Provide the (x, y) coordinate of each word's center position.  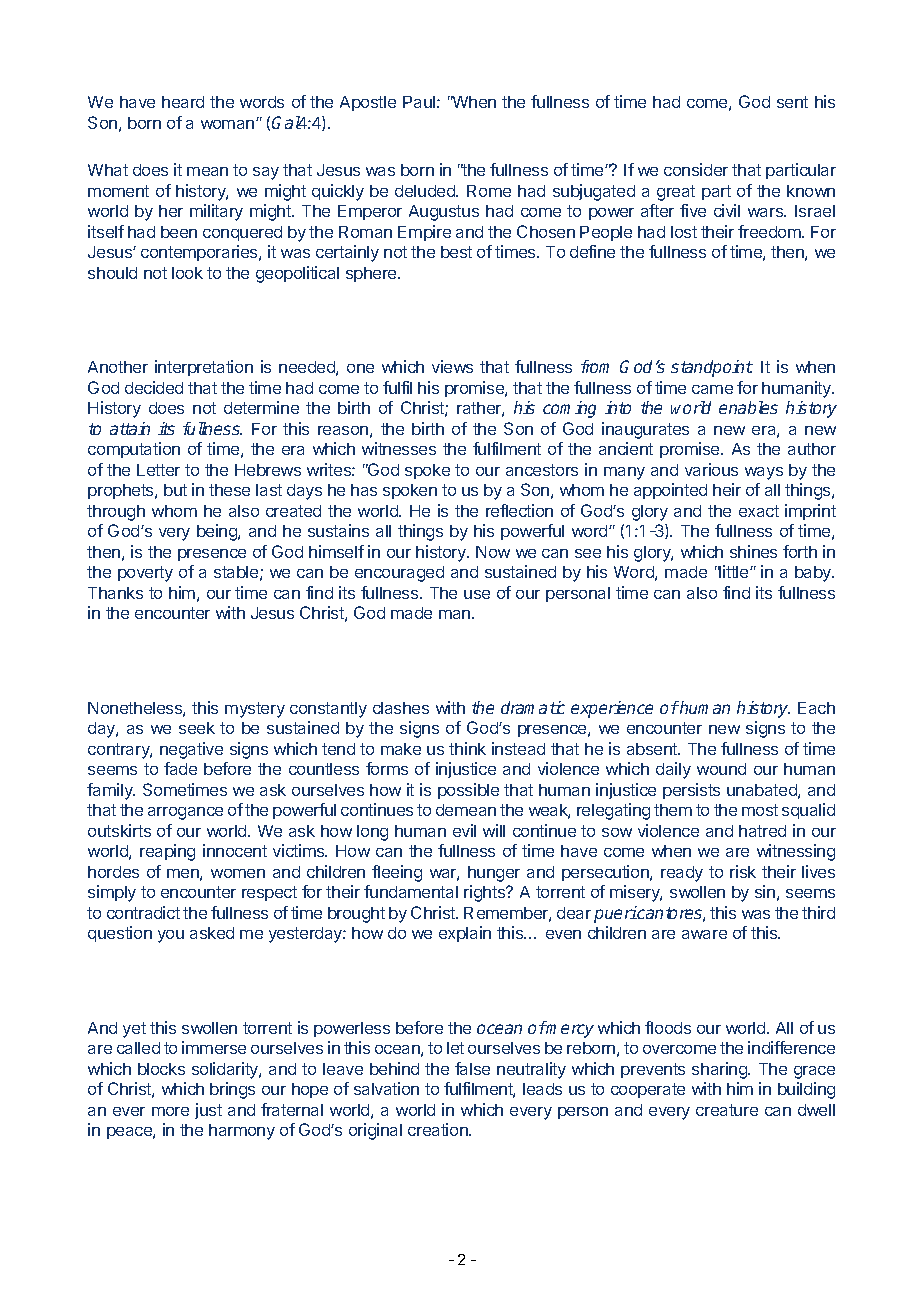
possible (468, 791)
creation (439, 1129)
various (711, 469)
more (170, 1111)
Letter (158, 470)
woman (227, 124)
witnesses (399, 448)
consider (696, 169)
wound (721, 769)
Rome (489, 191)
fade (180, 768)
